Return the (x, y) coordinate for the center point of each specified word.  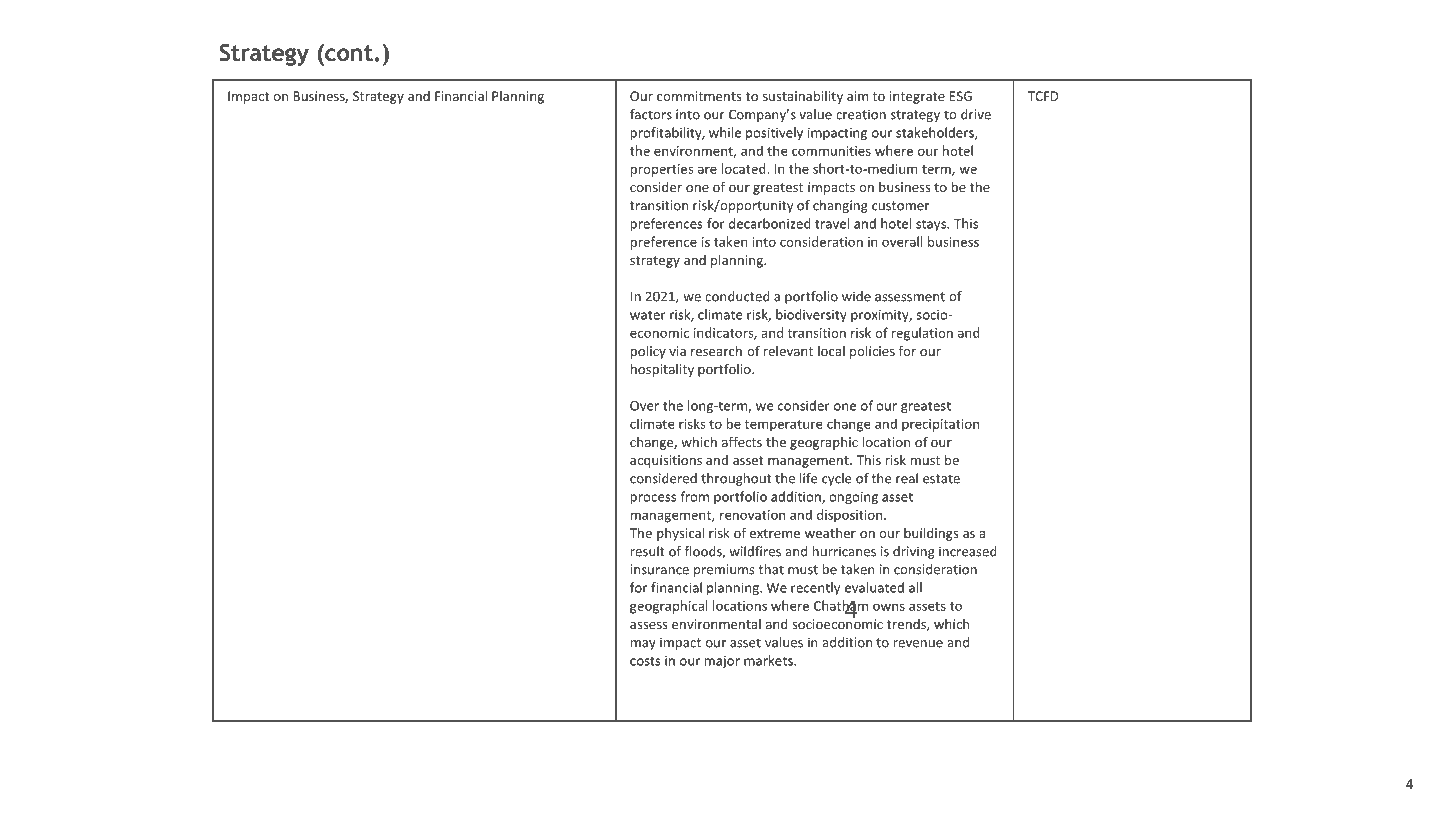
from (694, 496)
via (677, 351)
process (653, 499)
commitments (699, 96)
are (707, 170)
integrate (917, 97)
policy (648, 352)
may (643, 645)
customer (900, 206)
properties (662, 170)
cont (348, 53)
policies (872, 352)
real (907, 478)
